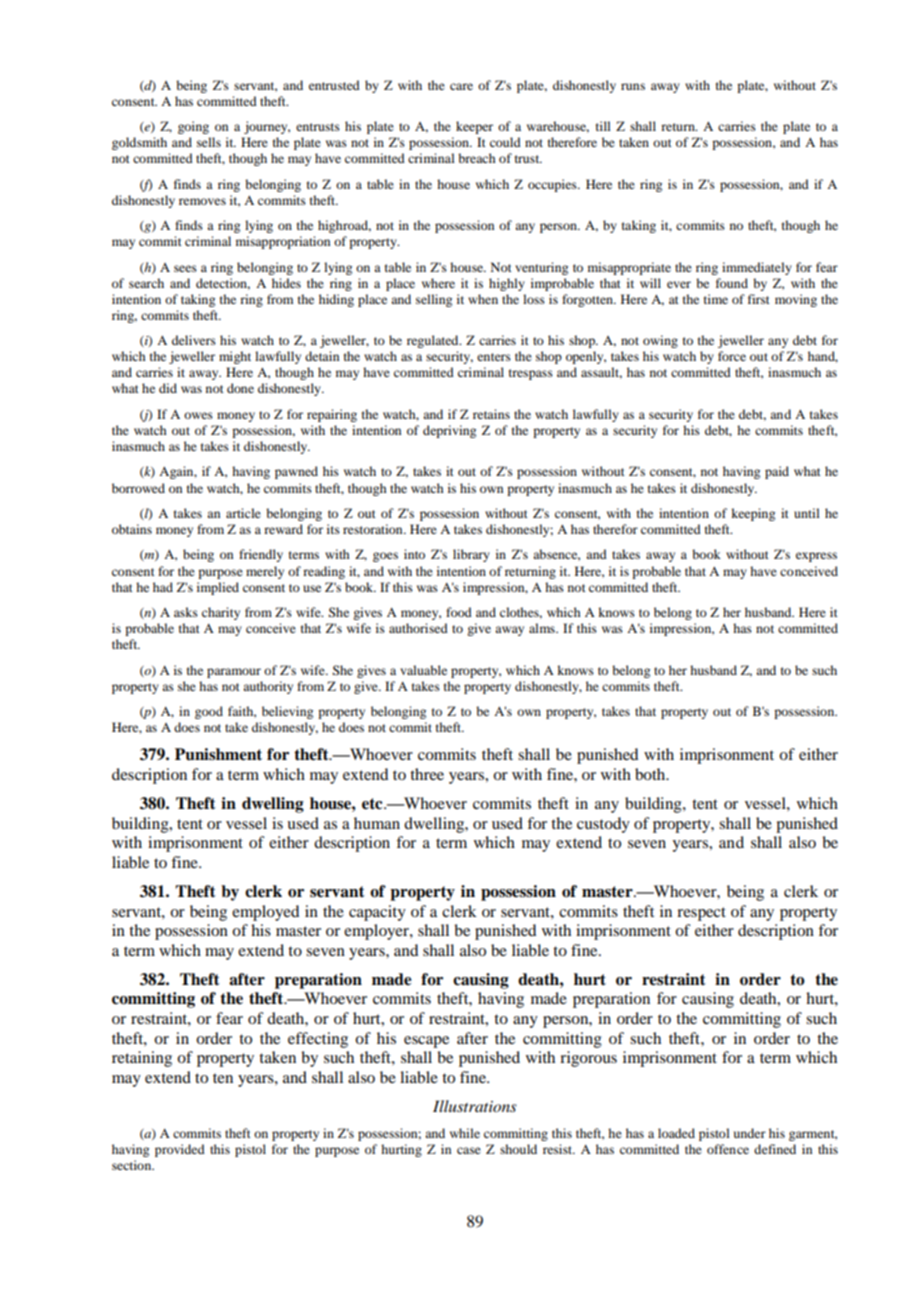 The image size is (924, 1308). Describe the element at coordinates (633, 86) in the screenshot. I see `runs` at that location.
